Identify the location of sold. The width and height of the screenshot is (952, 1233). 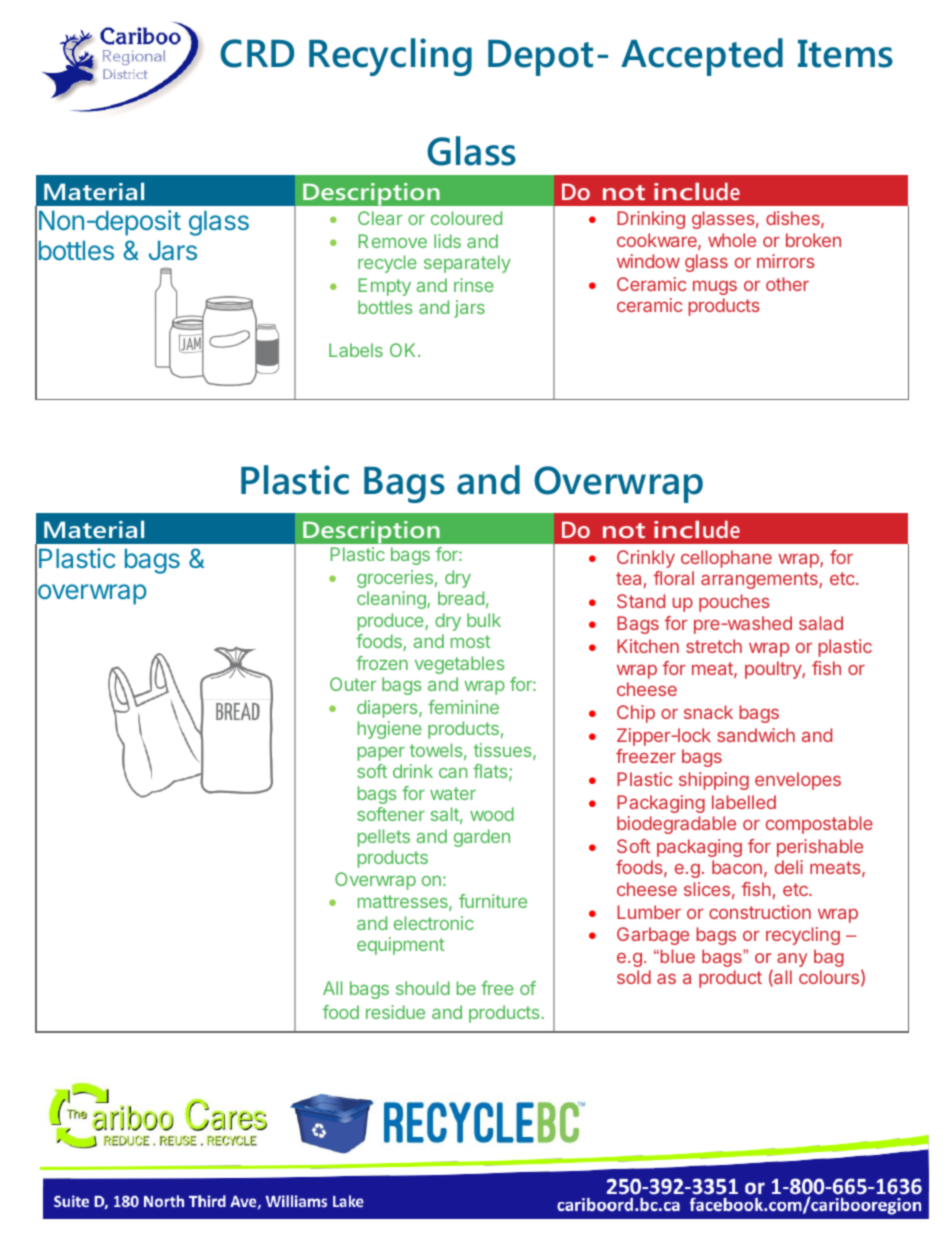
(634, 977).
